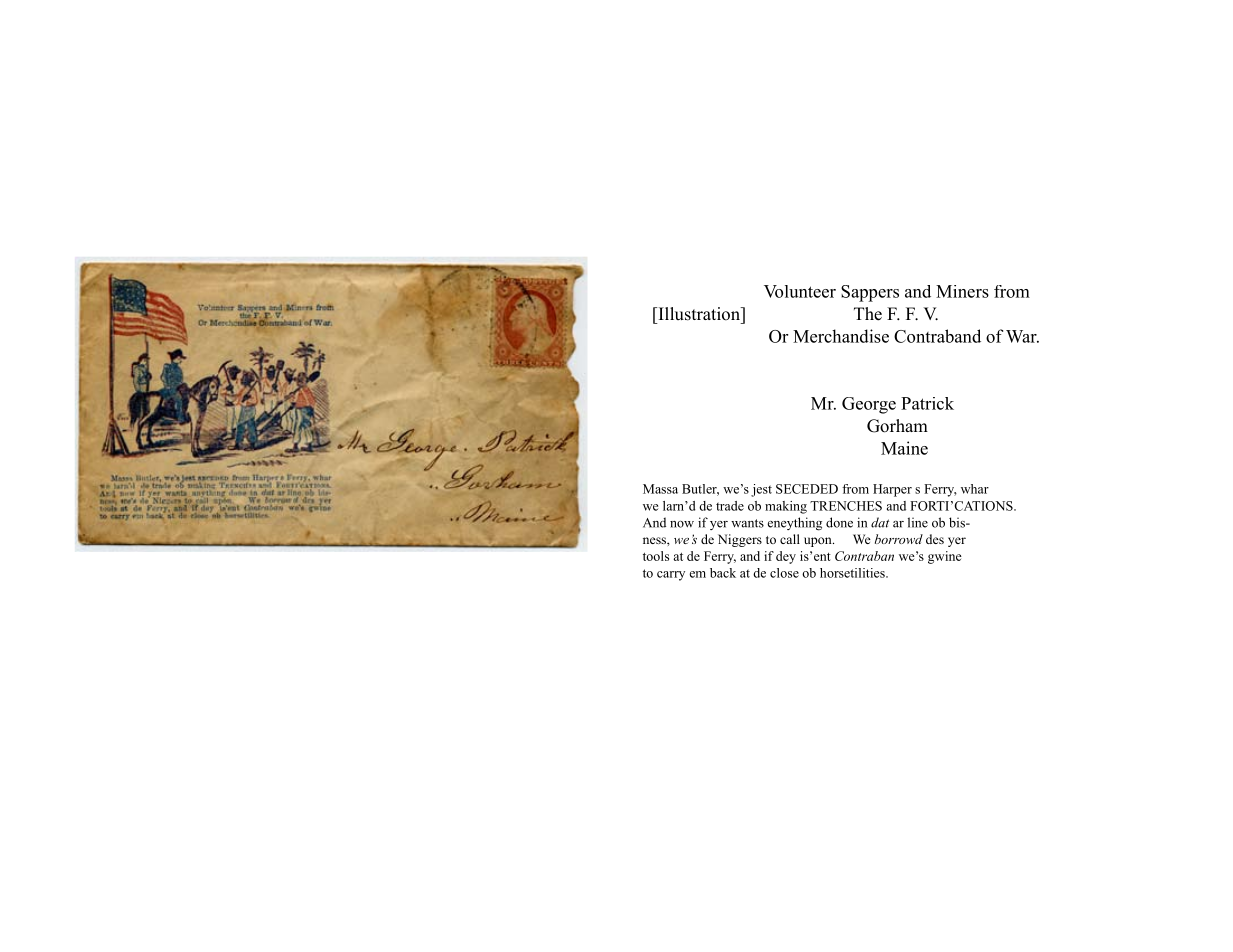 The width and height of the screenshot is (1233, 952). What do you see at coordinates (1022, 336) in the screenshot?
I see `War` at bounding box center [1022, 336].
